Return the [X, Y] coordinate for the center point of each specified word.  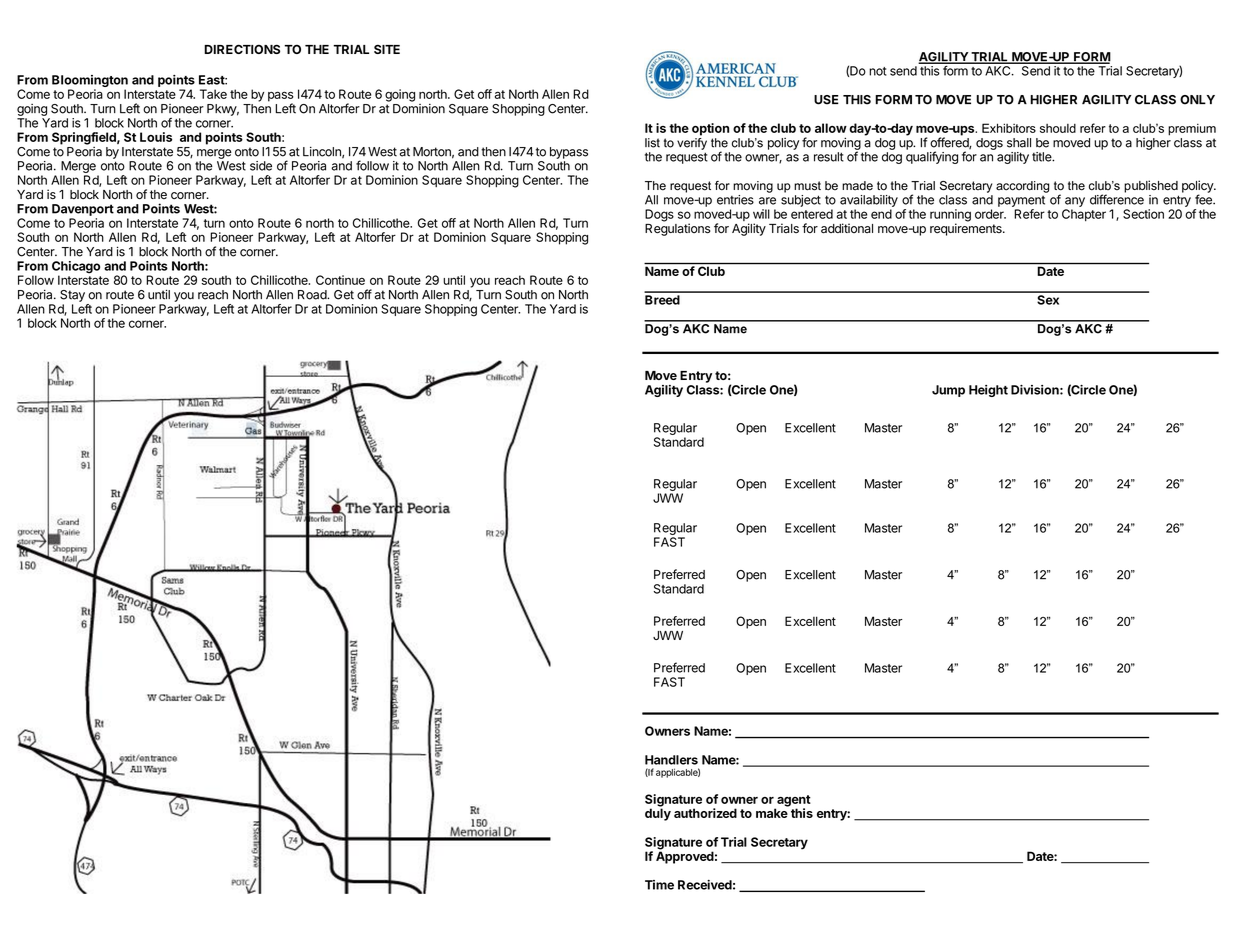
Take [213, 94]
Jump [948, 391]
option [710, 129]
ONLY [1197, 100]
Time [659, 885]
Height [988, 391]
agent [793, 802]
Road [313, 295]
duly [658, 813]
